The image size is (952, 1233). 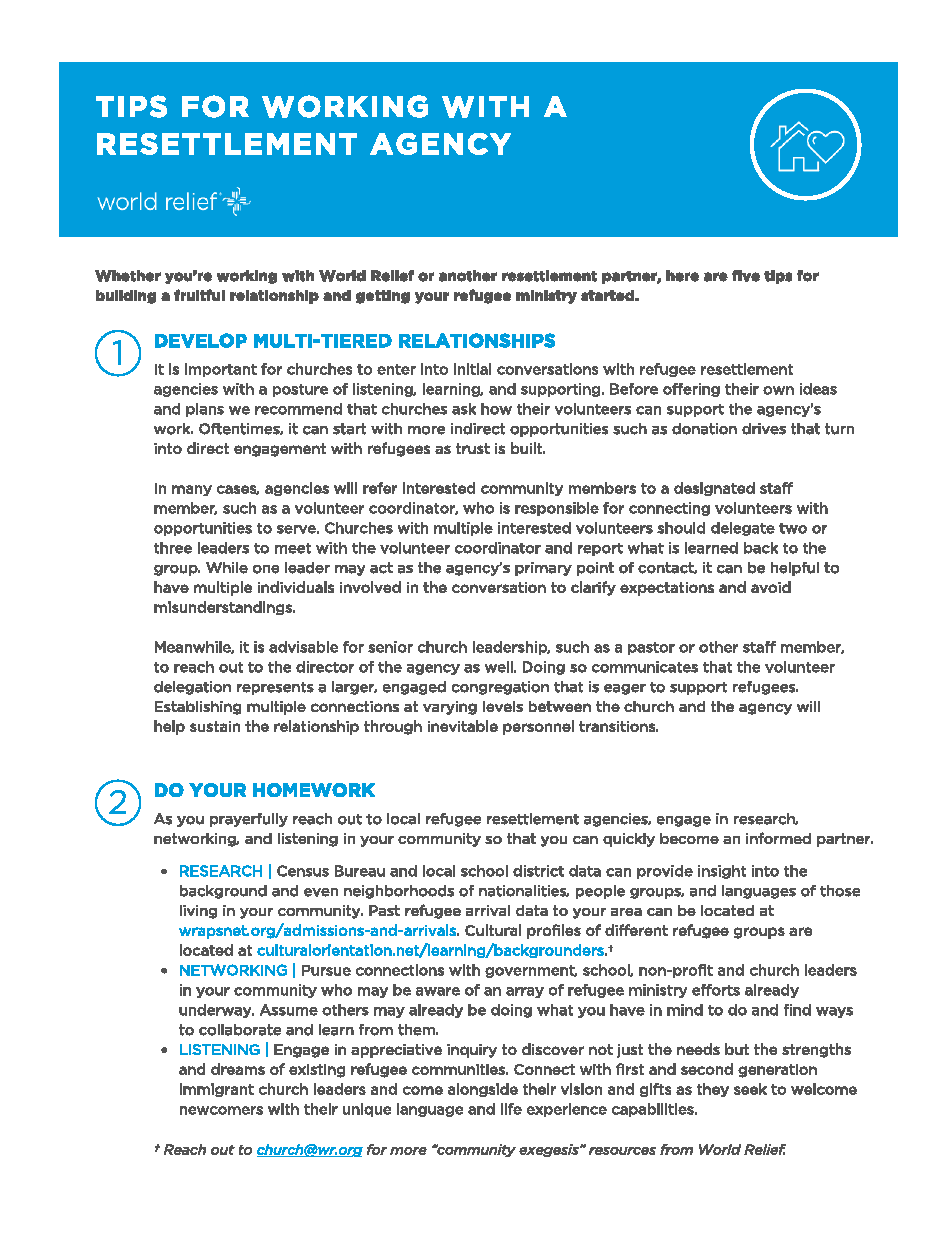 I want to click on getting, so click(x=383, y=297).
